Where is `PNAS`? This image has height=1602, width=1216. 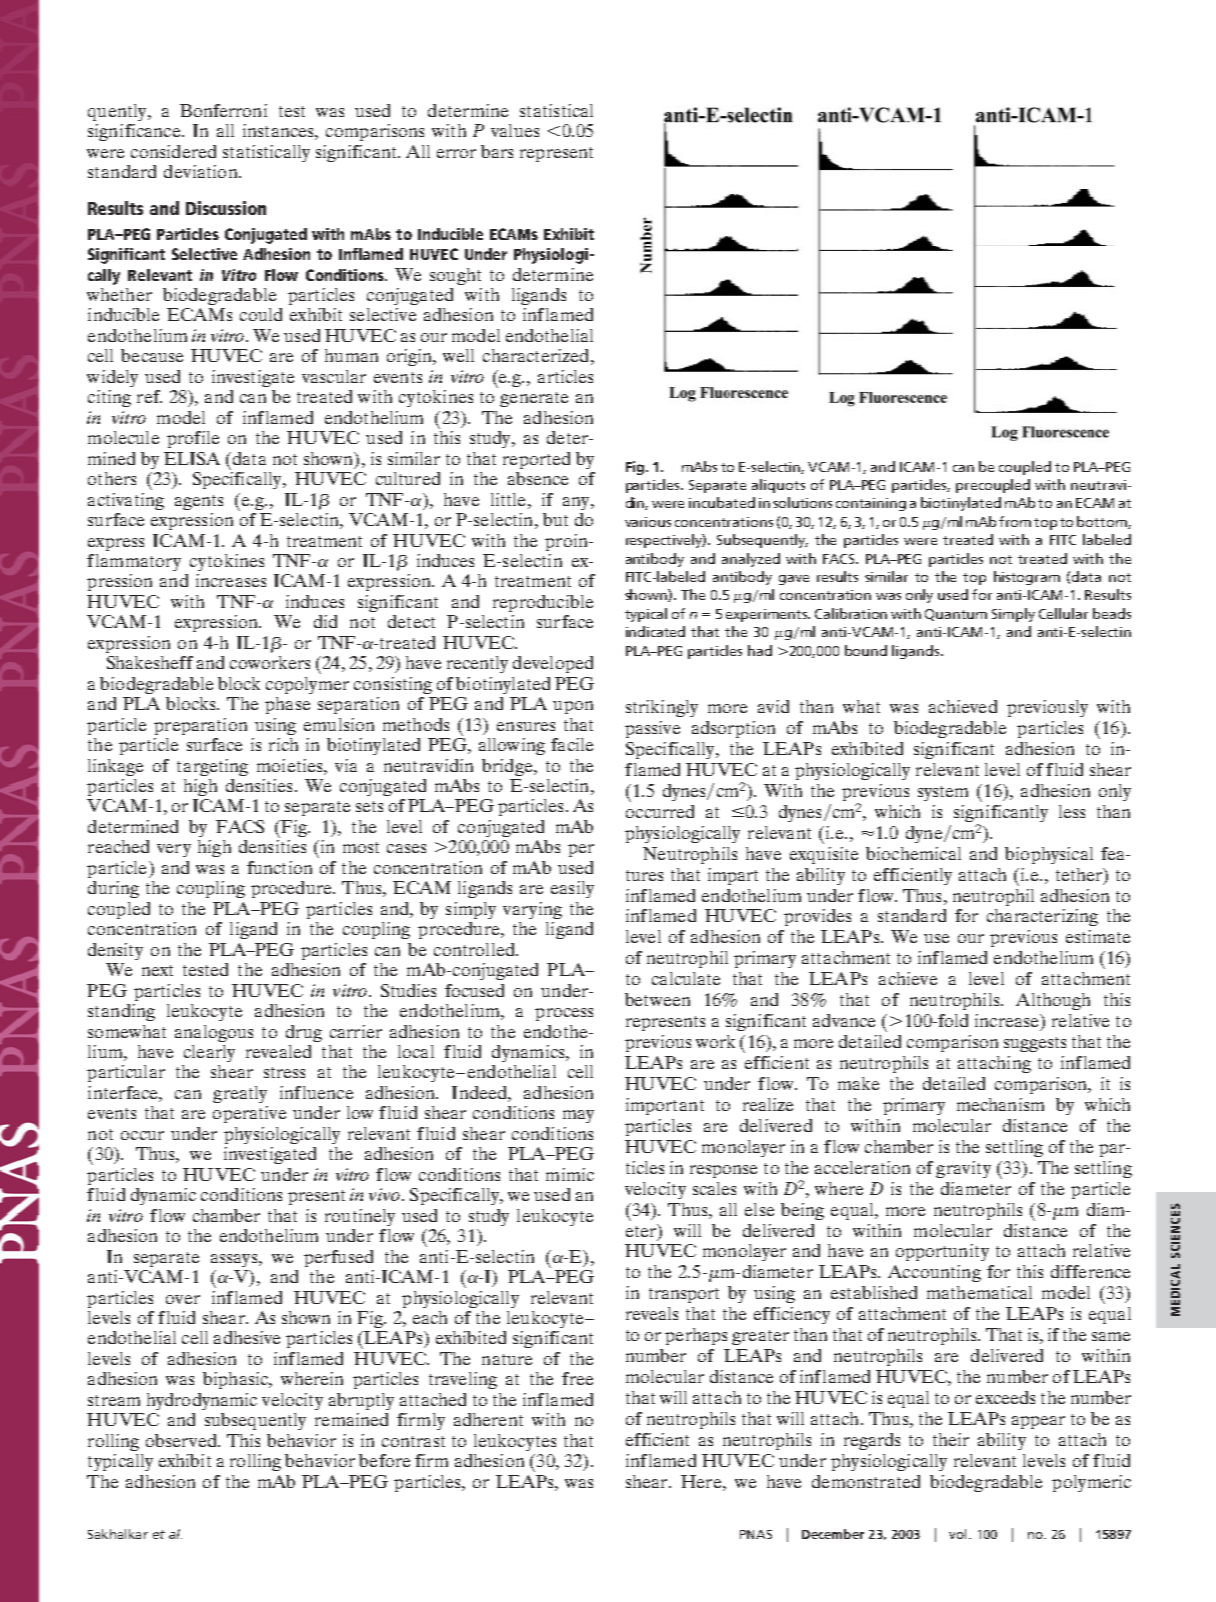
PNAS is located at coordinates (756, 1534).
